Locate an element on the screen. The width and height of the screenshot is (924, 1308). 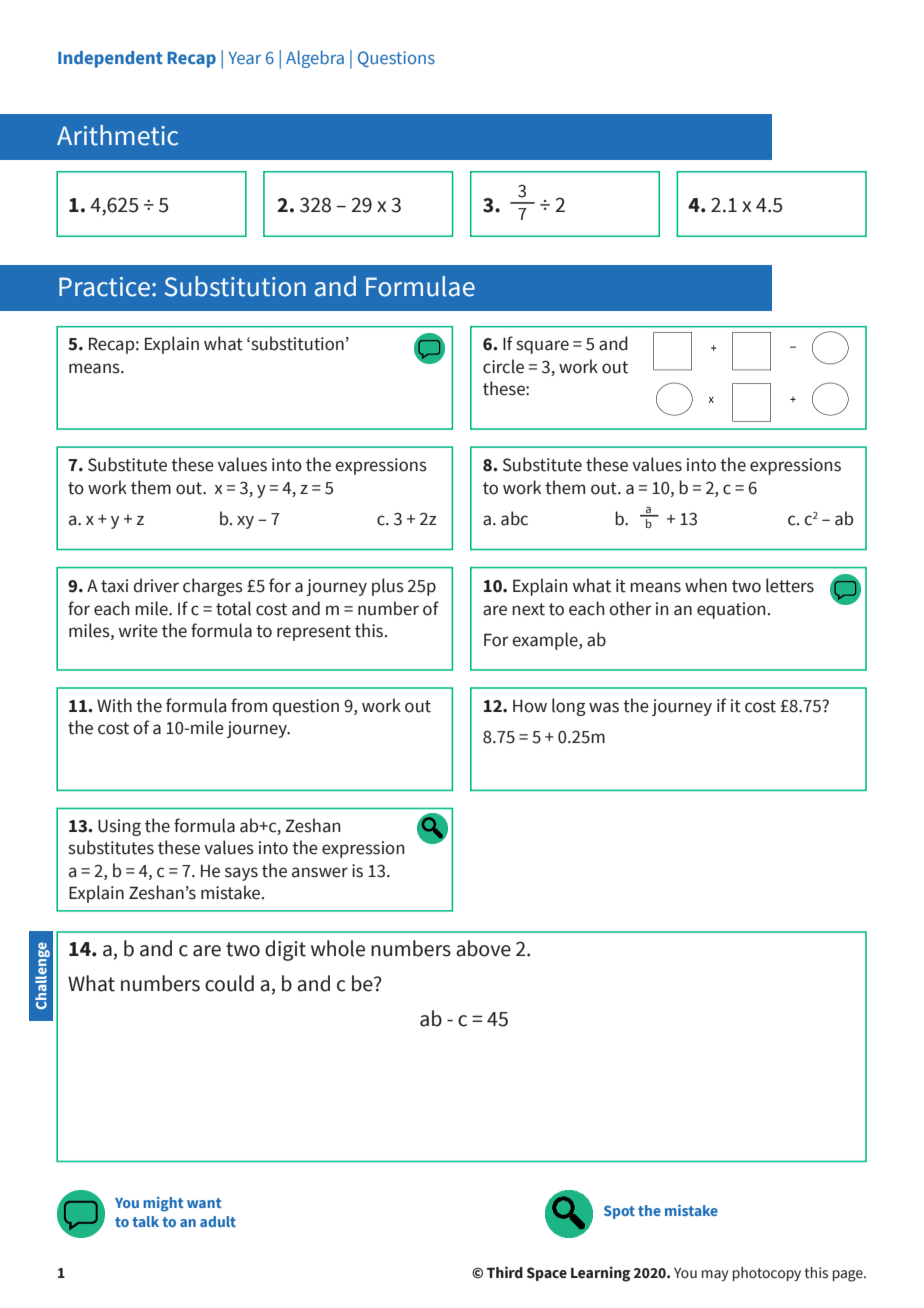
photocopy is located at coordinates (767, 1274).
